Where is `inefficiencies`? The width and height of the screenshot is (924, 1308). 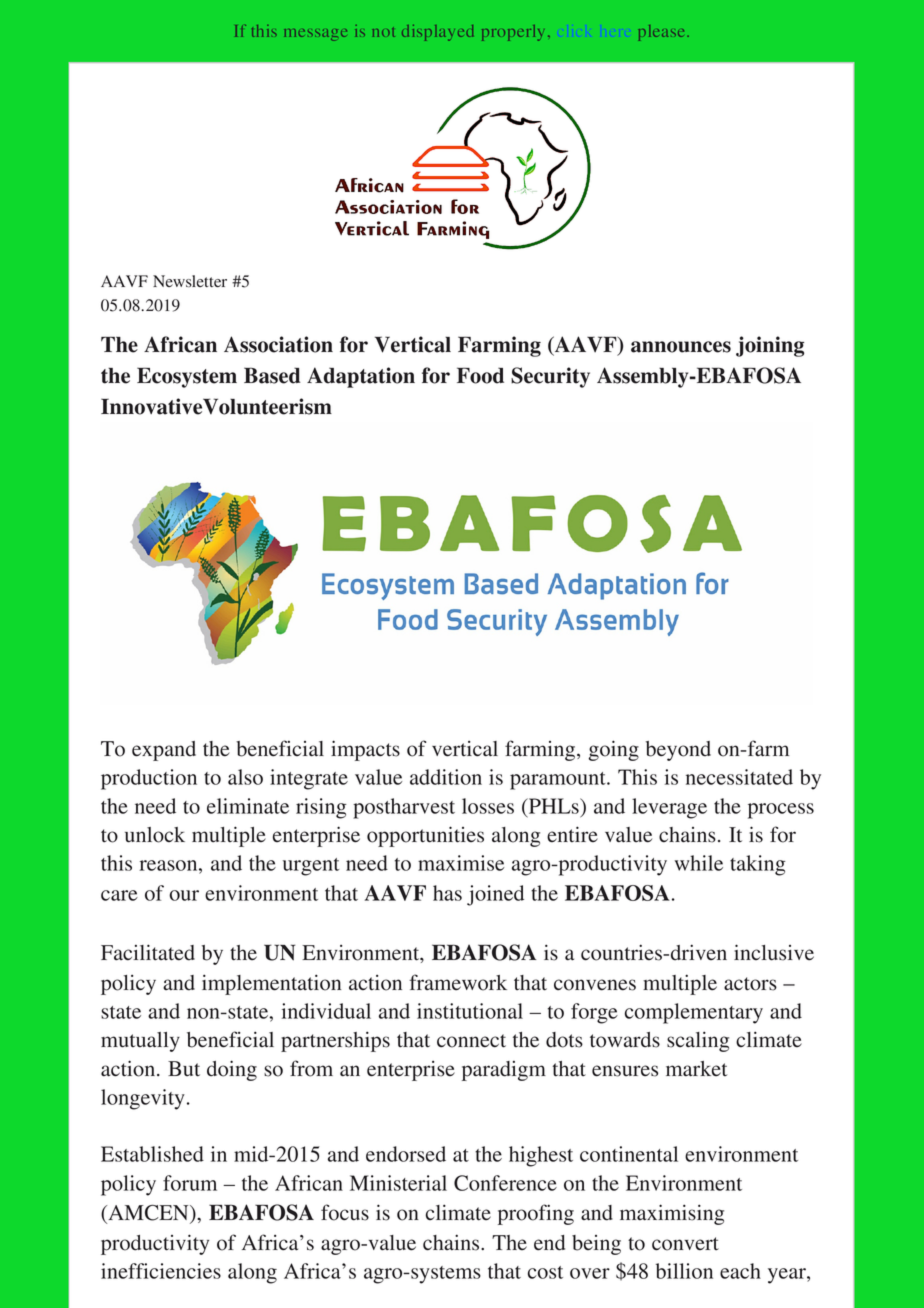
inefficiencies is located at coordinates (161, 1271).
